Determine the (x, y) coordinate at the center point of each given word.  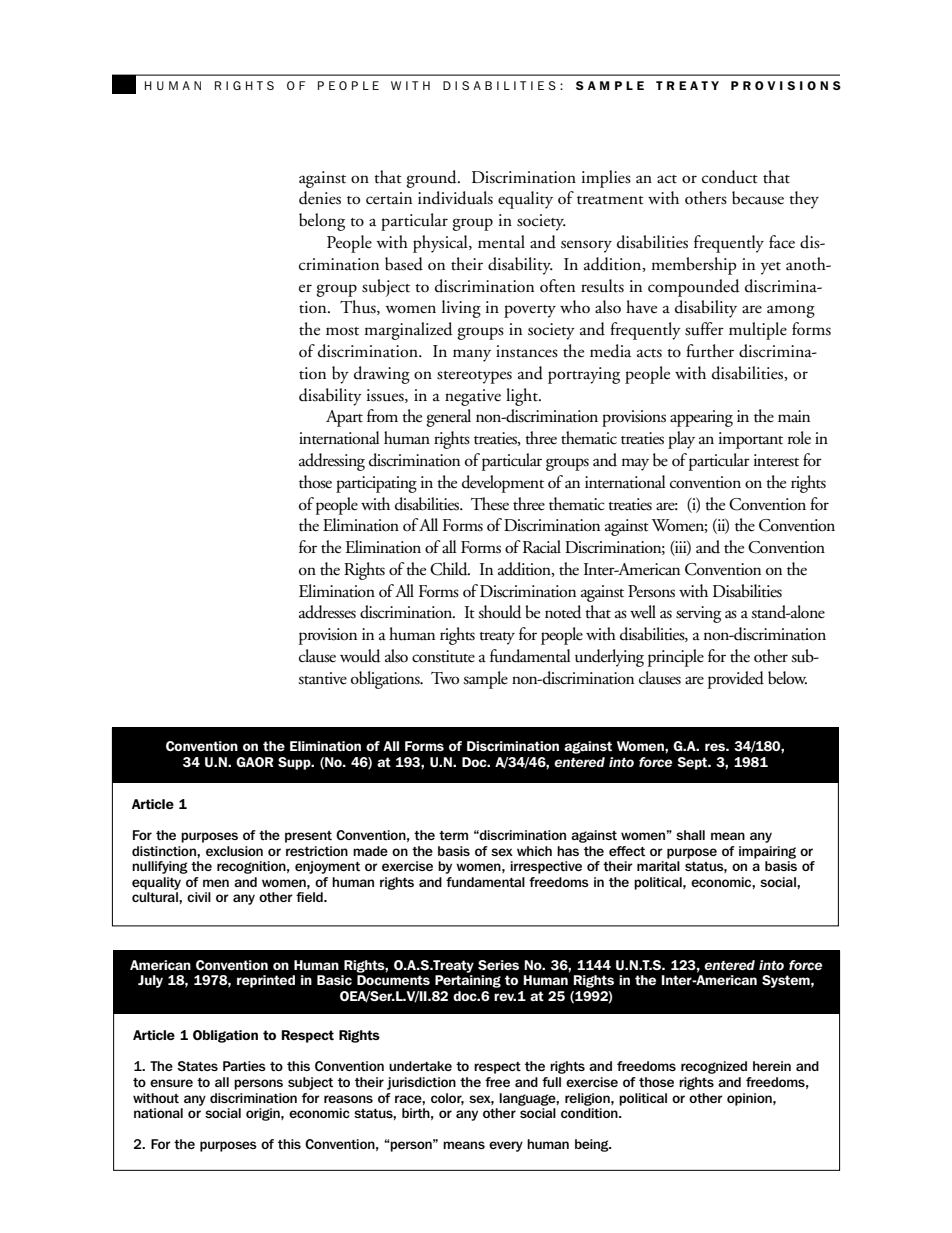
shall (690, 835)
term (453, 835)
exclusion (234, 851)
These (490, 504)
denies (320, 198)
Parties (244, 1066)
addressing (332, 462)
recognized (714, 1067)
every (506, 1146)
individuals (455, 198)
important (751, 440)
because (758, 198)
